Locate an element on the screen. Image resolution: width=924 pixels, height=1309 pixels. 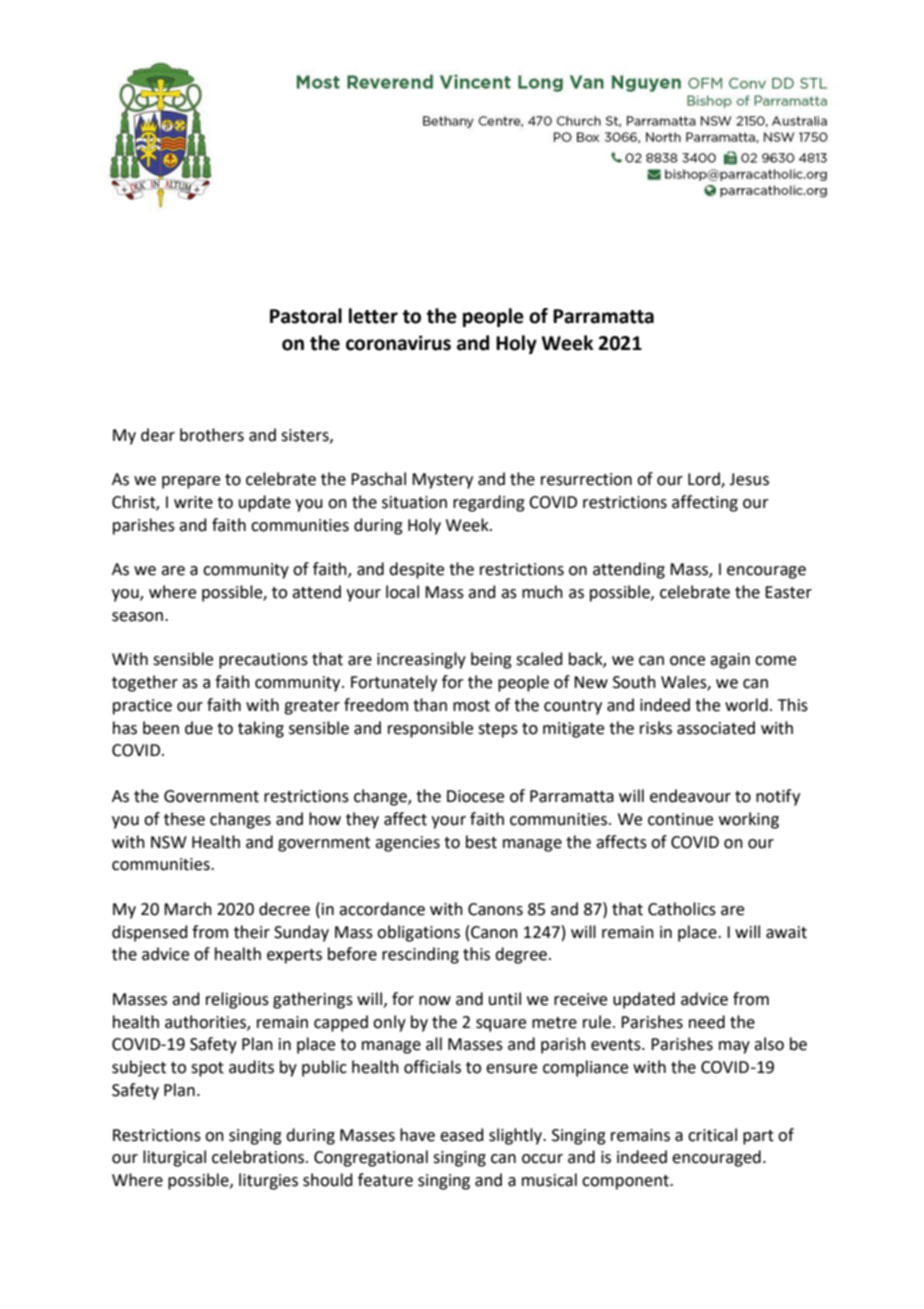
Lord is located at coordinates (705, 480).
